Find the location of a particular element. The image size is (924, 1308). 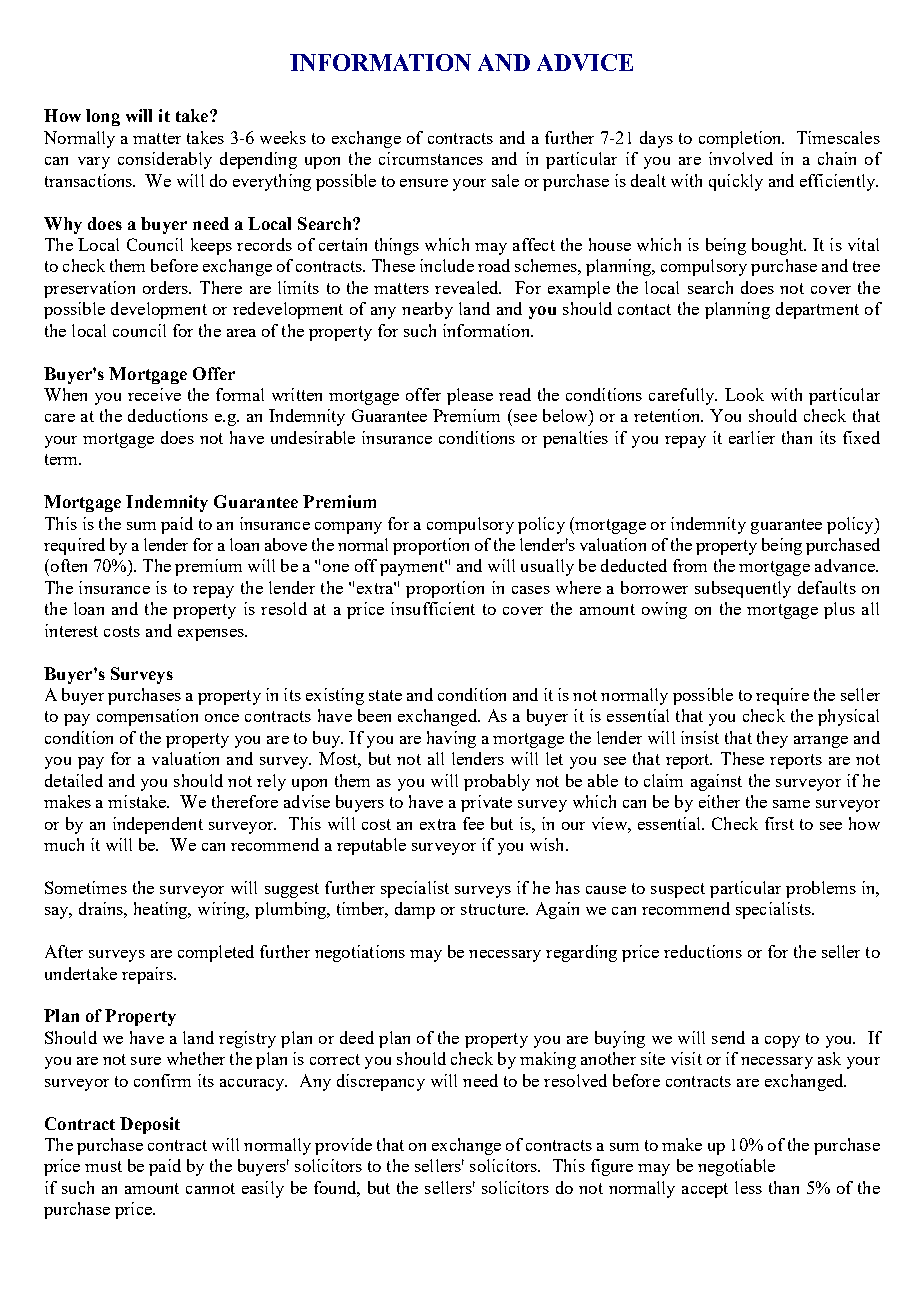

independent is located at coordinates (158, 825).
